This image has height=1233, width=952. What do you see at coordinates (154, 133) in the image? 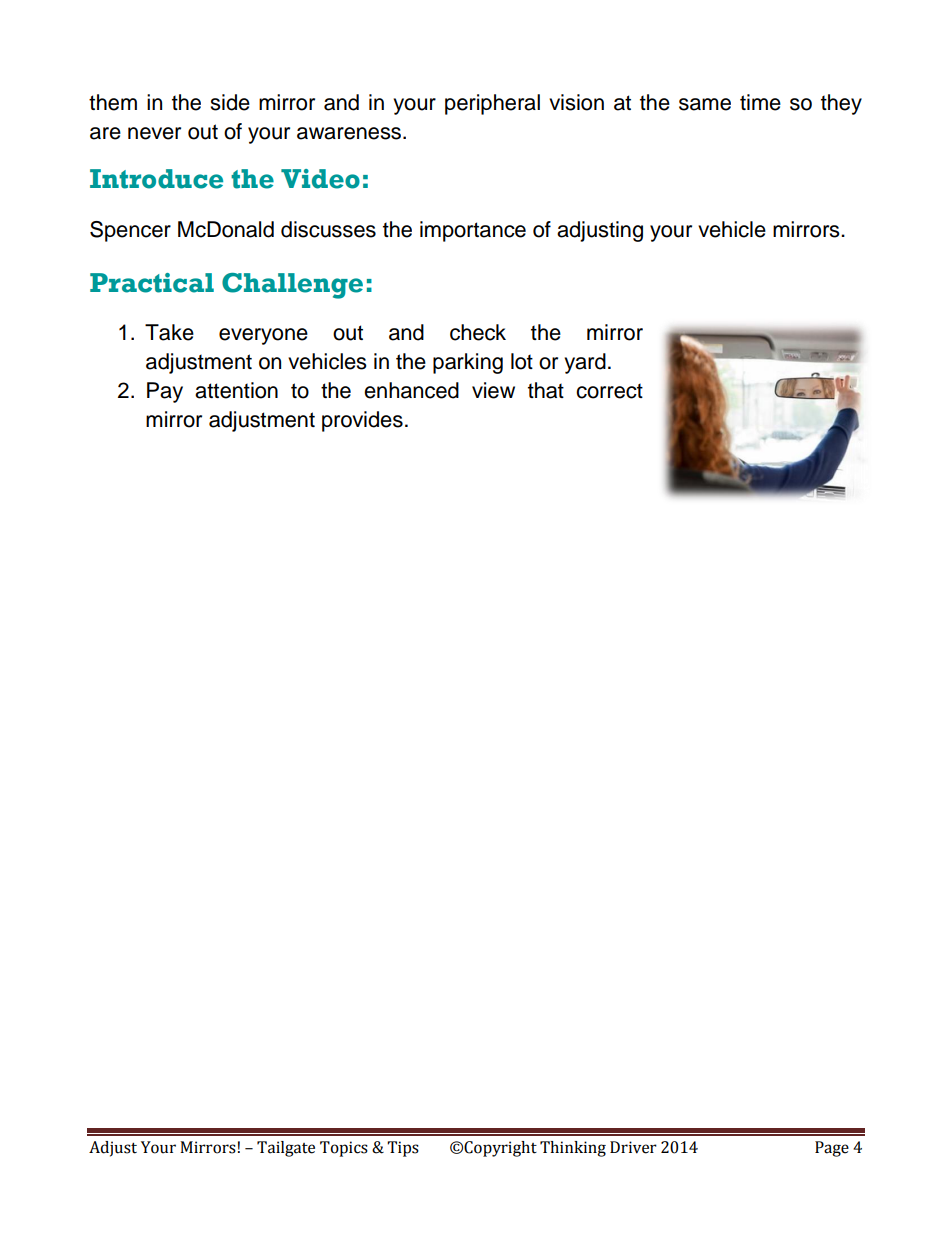
I see `never` at bounding box center [154, 133].
